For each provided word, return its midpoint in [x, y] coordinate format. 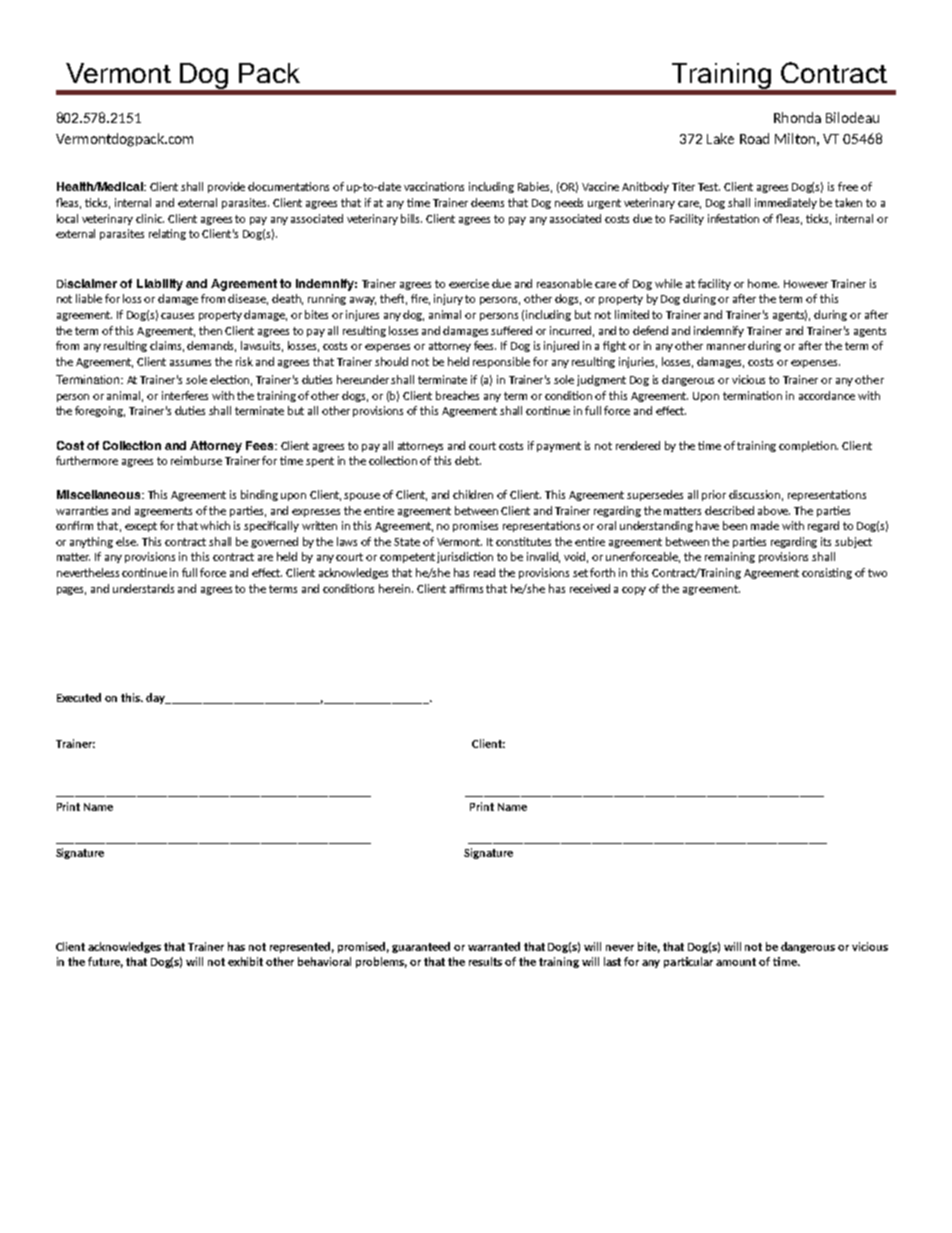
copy [634, 591]
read [484, 572]
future [105, 962]
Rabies [535, 187]
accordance [827, 395]
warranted [494, 946]
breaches [457, 395]
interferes [185, 395]
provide [226, 187]
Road [754, 138]
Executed [79, 697]
